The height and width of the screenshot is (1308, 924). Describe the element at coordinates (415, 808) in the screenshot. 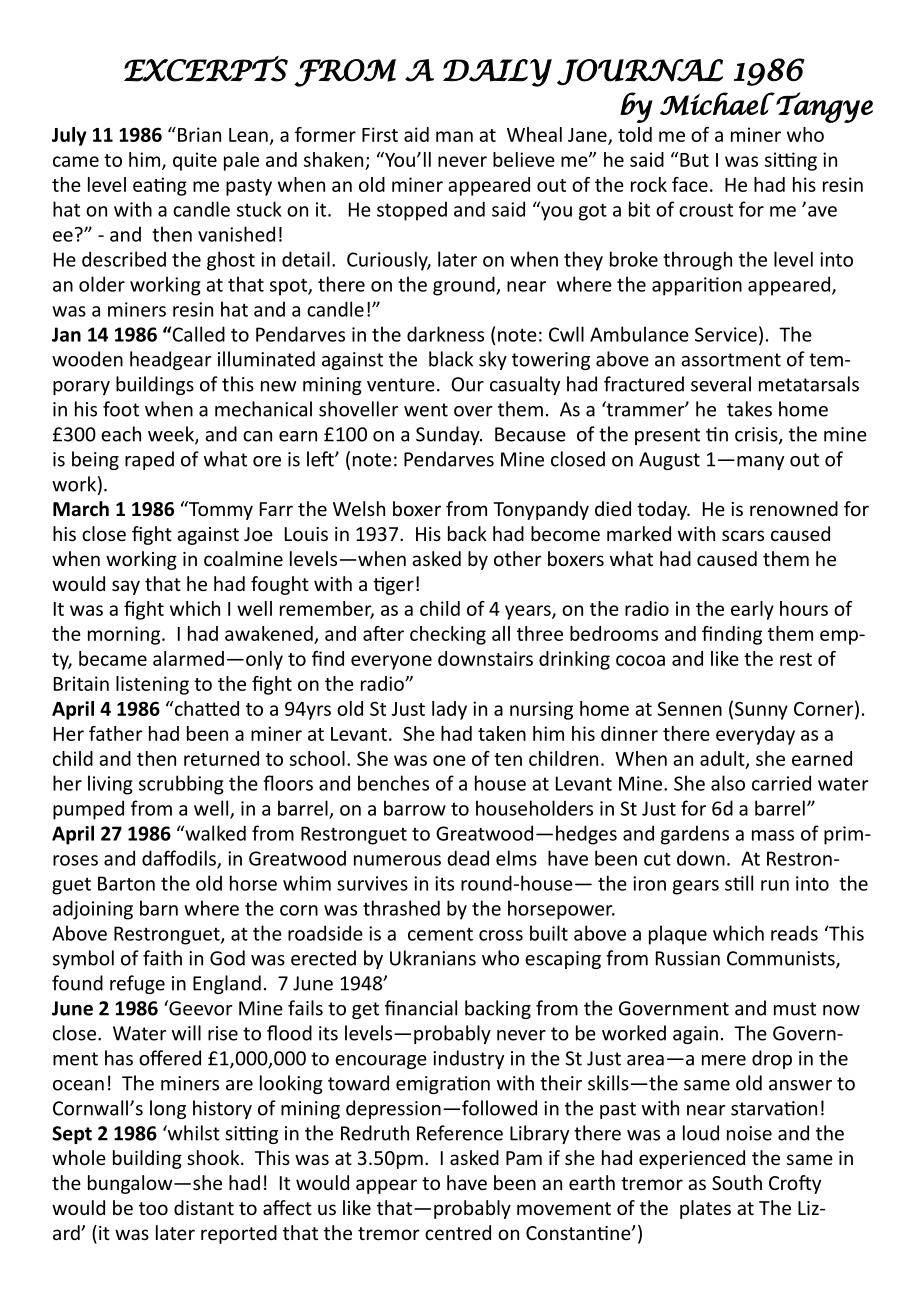

I see `barrow` at that location.
